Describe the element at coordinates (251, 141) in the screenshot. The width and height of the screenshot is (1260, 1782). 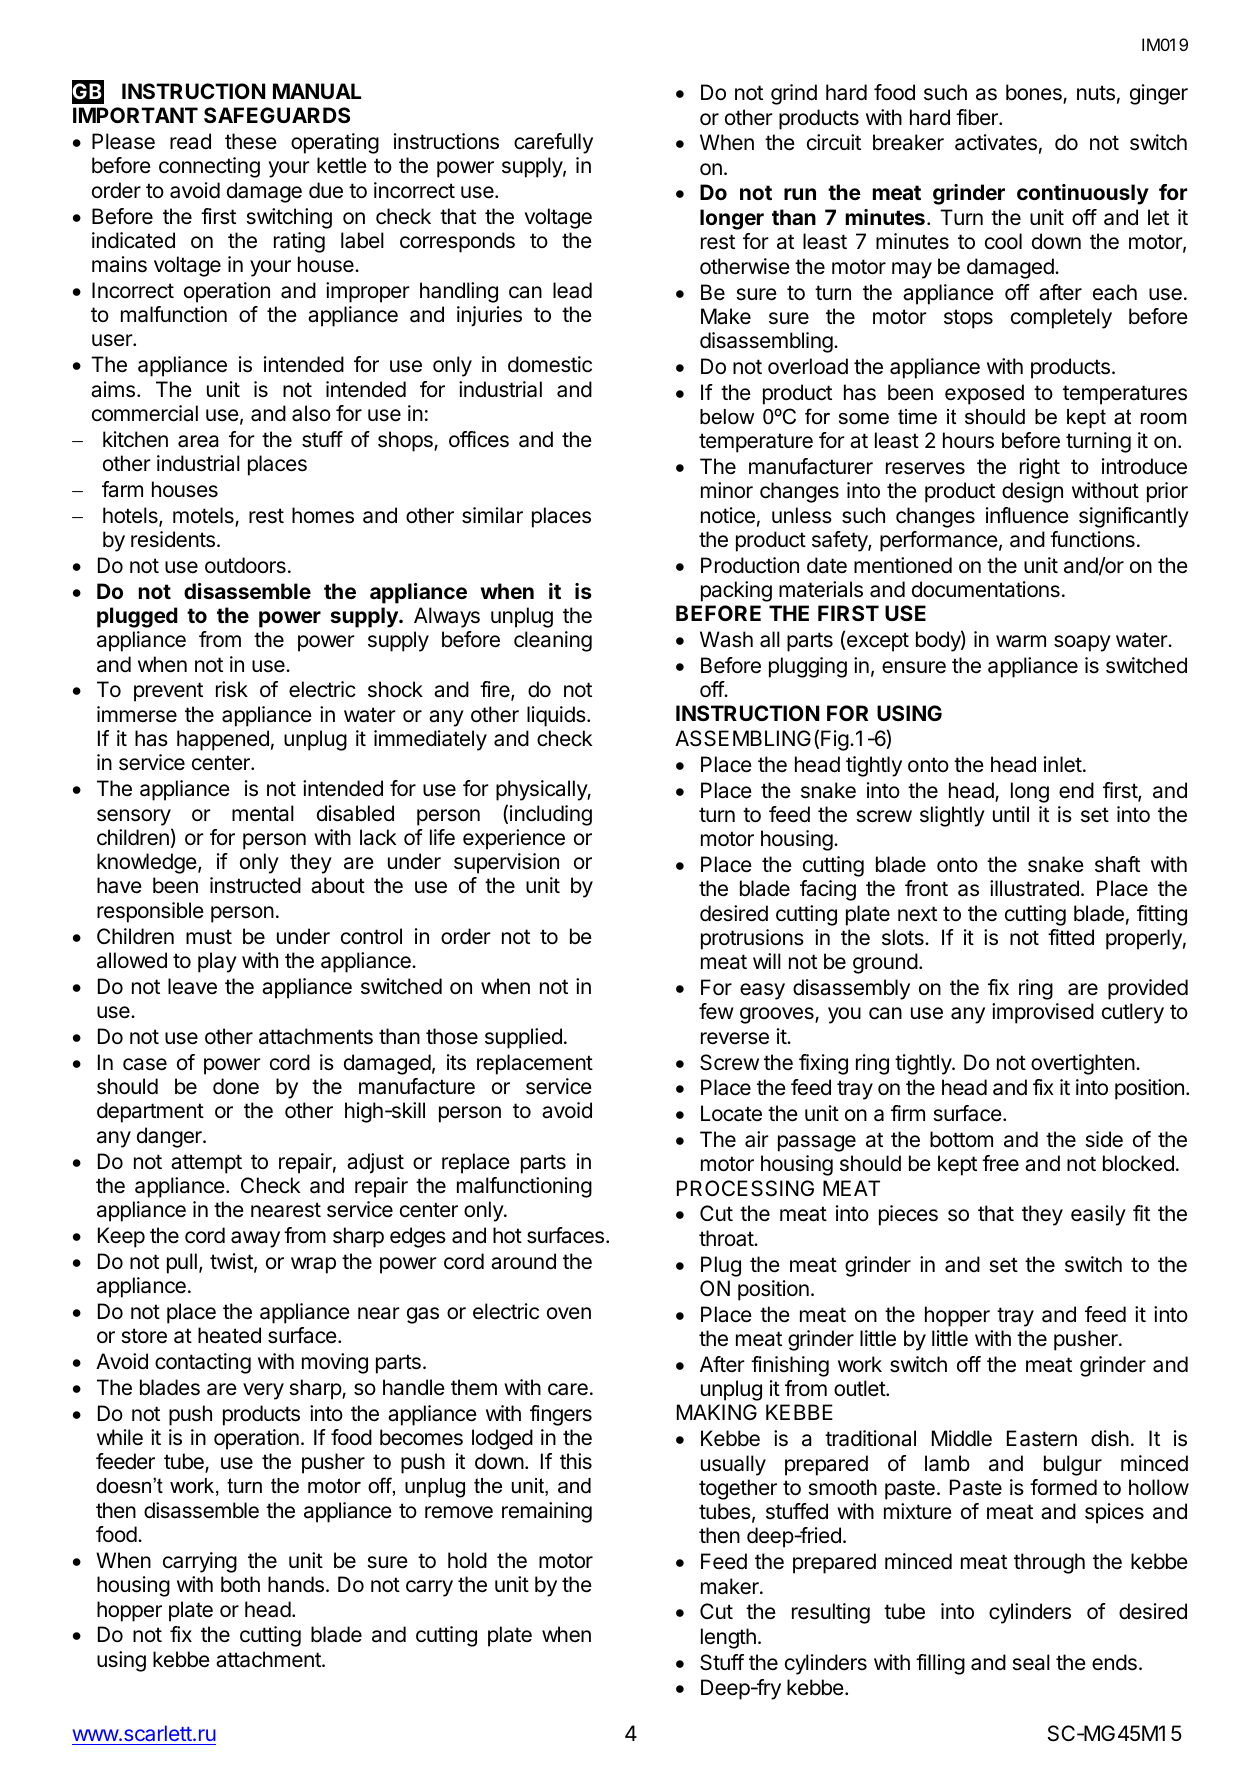
I see `these` at that location.
